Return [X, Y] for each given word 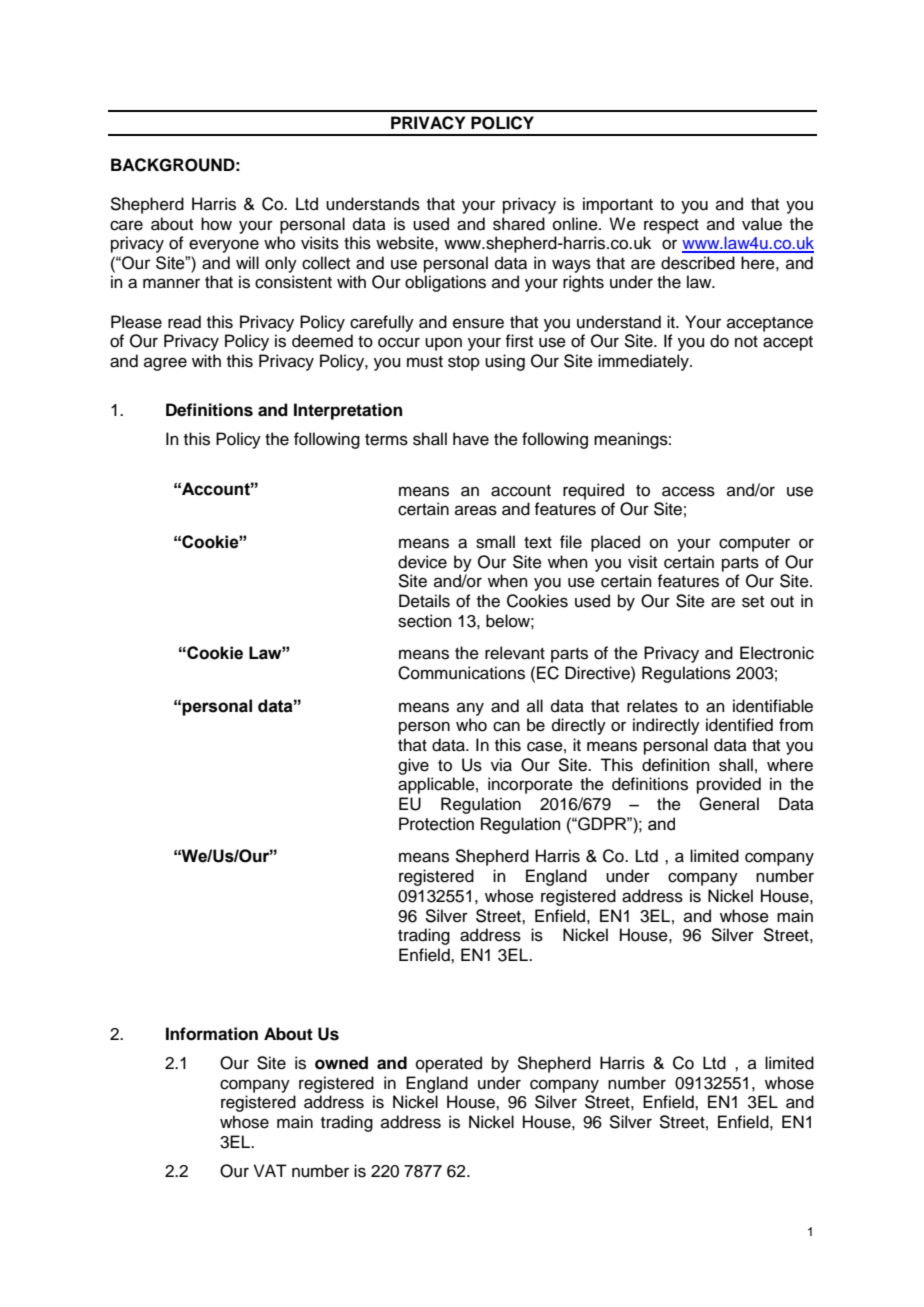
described [698, 263]
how [216, 224]
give [413, 766]
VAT [270, 1170]
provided [729, 785]
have [471, 439]
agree [165, 364]
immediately [644, 362]
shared [519, 224]
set [753, 602]
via [501, 765]
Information [212, 1034]
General [729, 804]
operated [449, 1064]
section [425, 621]
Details [424, 601]
